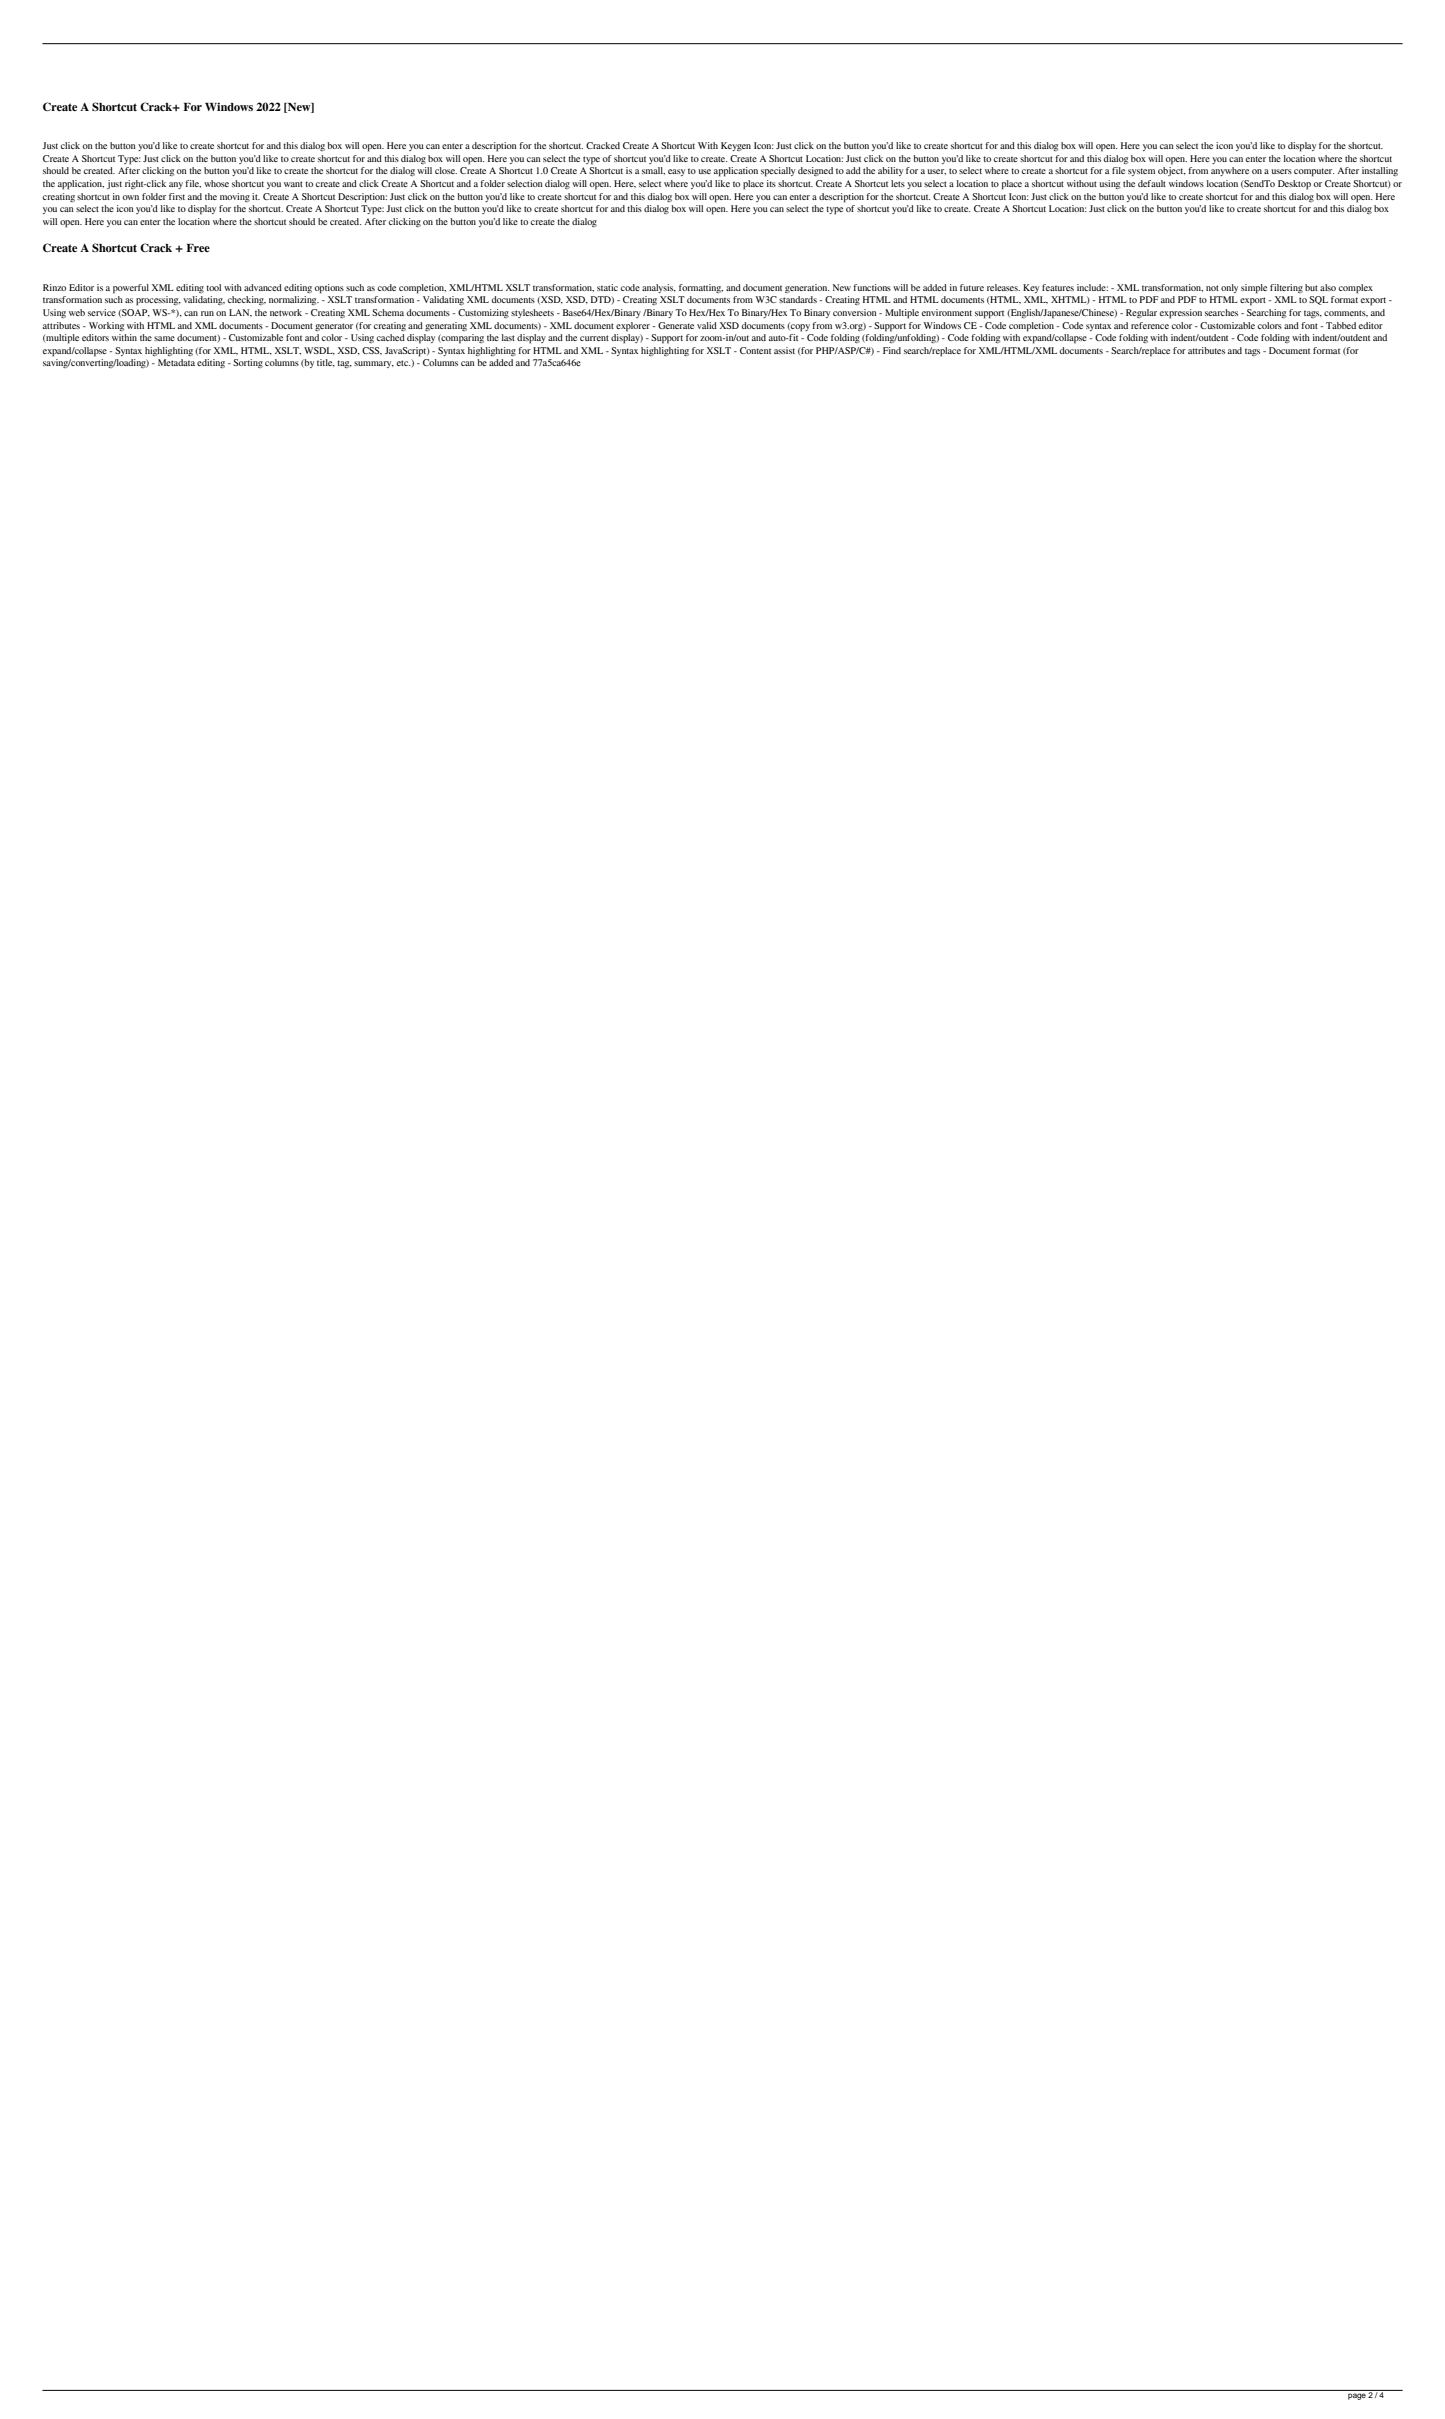  What do you see at coordinates (1172, 171) in the screenshot?
I see `object` at bounding box center [1172, 171].
